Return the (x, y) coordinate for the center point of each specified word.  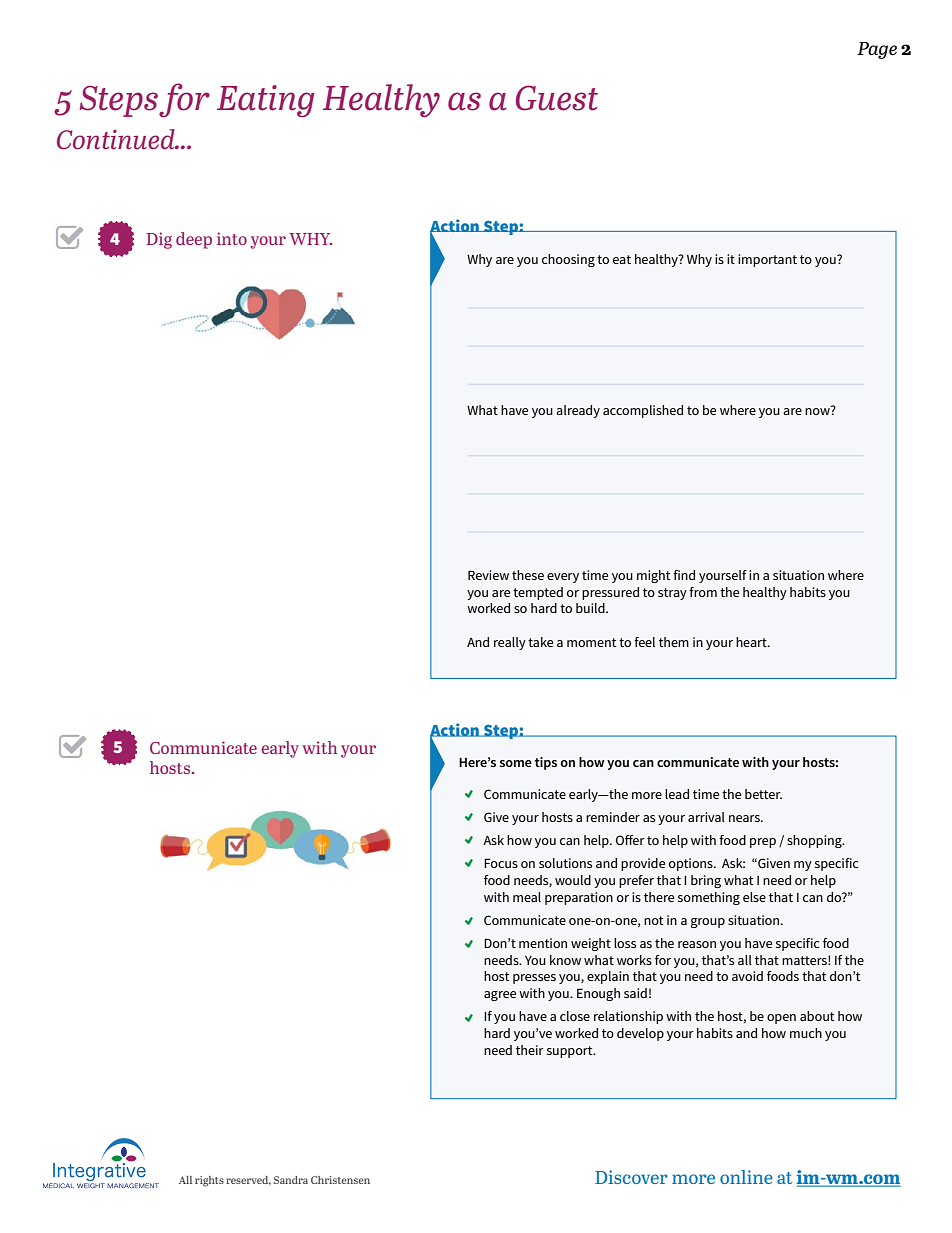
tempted (538, 593)
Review (488, 575)
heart (752, 642)
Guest (557, 98)
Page (877, 50)
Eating (266, 101)
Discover (631, 1177)
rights (209, 1181)
